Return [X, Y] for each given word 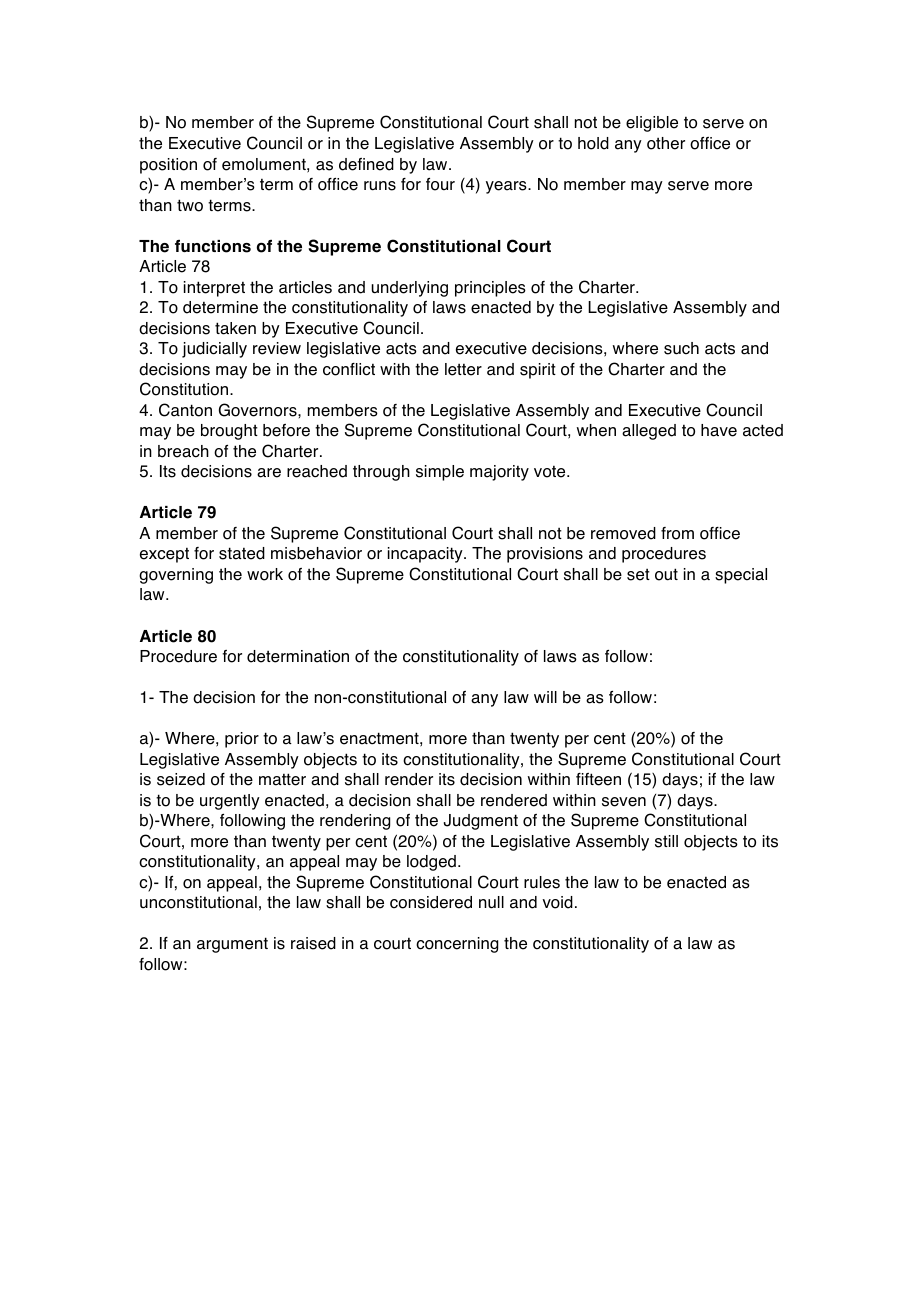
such [681, 348]
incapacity [426, 555]
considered [431, 902]
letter [463, 369]
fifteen [598, 779]
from [677, 533]
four [440, 184]
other [666, 143]
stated [242, 553]
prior [242, 740]
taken [235, 328]
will [545, 697]
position [168, 166]
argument [232, 945]
